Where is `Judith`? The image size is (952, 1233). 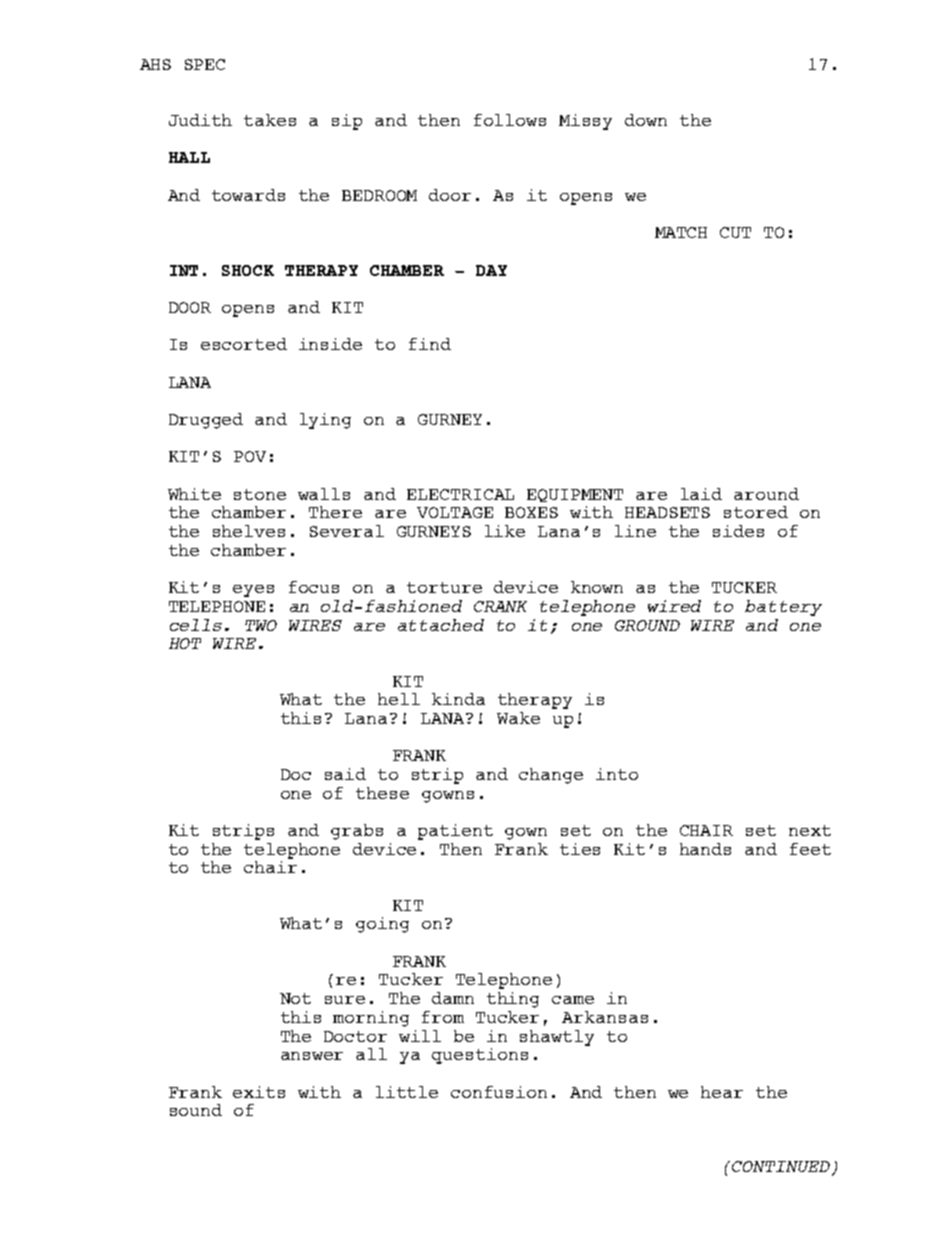
Judith is located at coordinates (200, 120).
